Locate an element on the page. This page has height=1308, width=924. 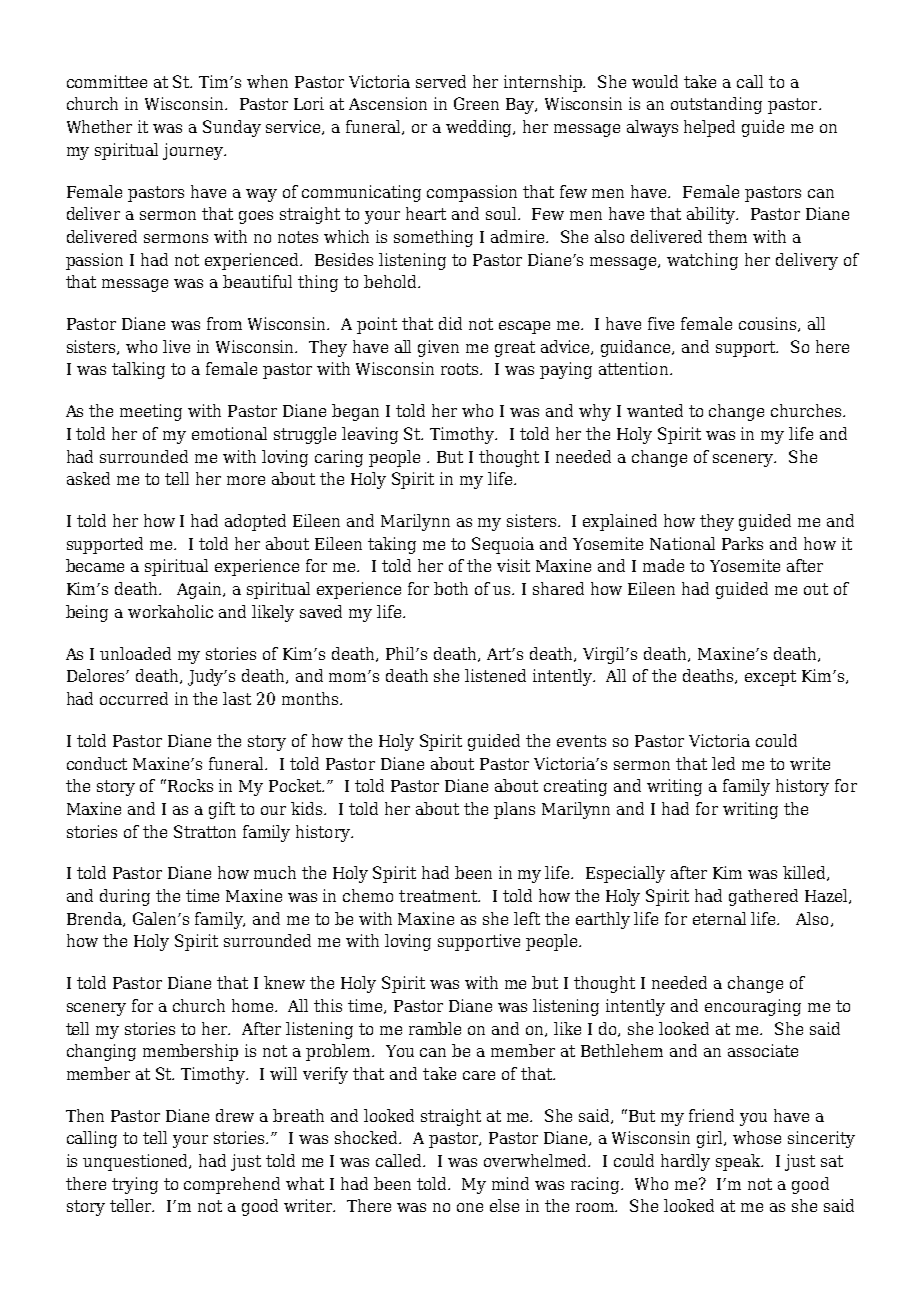
leaving is located at coordinates (370, 435).
